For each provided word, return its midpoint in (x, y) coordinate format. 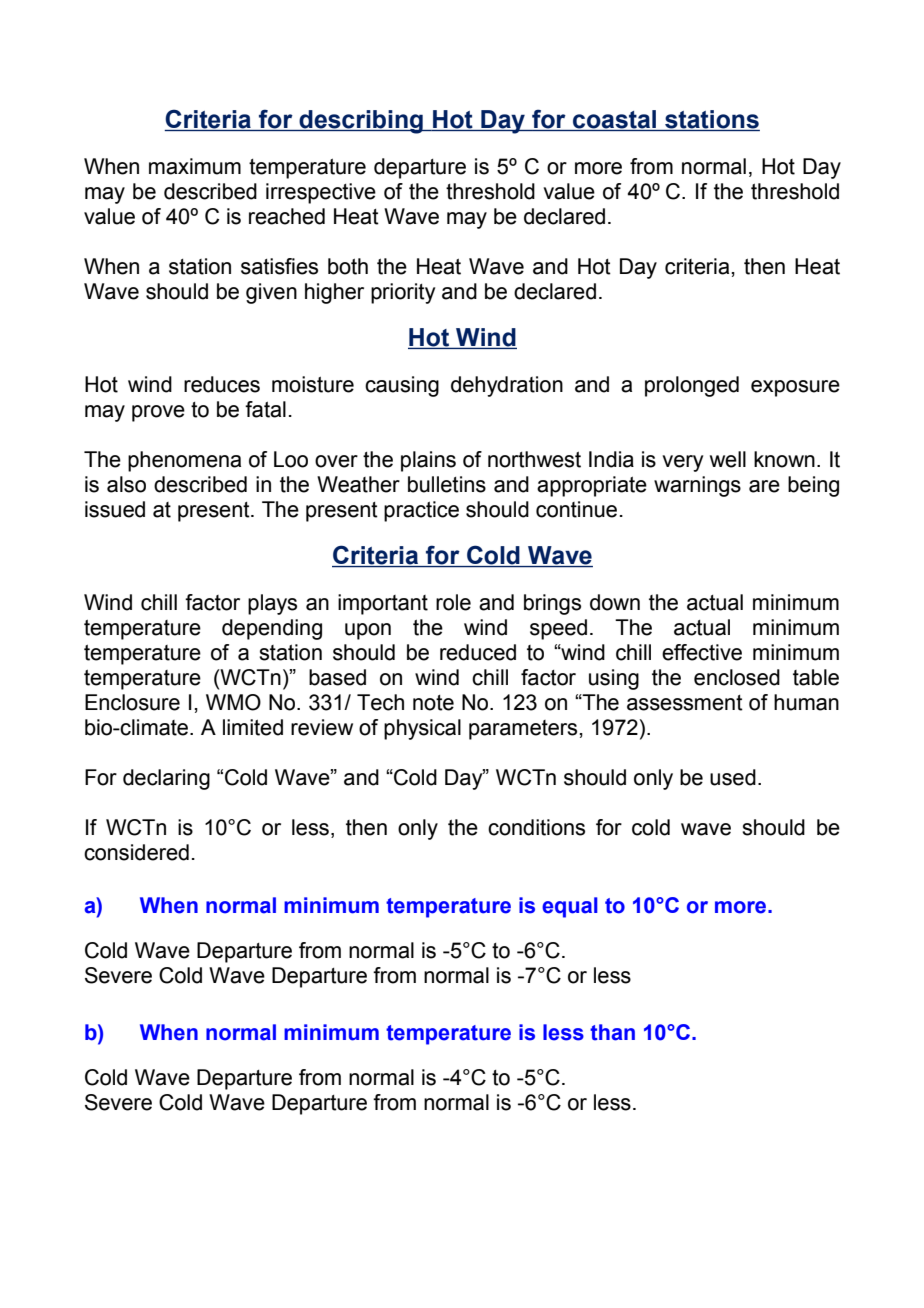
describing (361, 122)
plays (272, 604)
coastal (615, 120)
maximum (195, 166)
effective (702, 652)
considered (136, 852)
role (453, 602)
